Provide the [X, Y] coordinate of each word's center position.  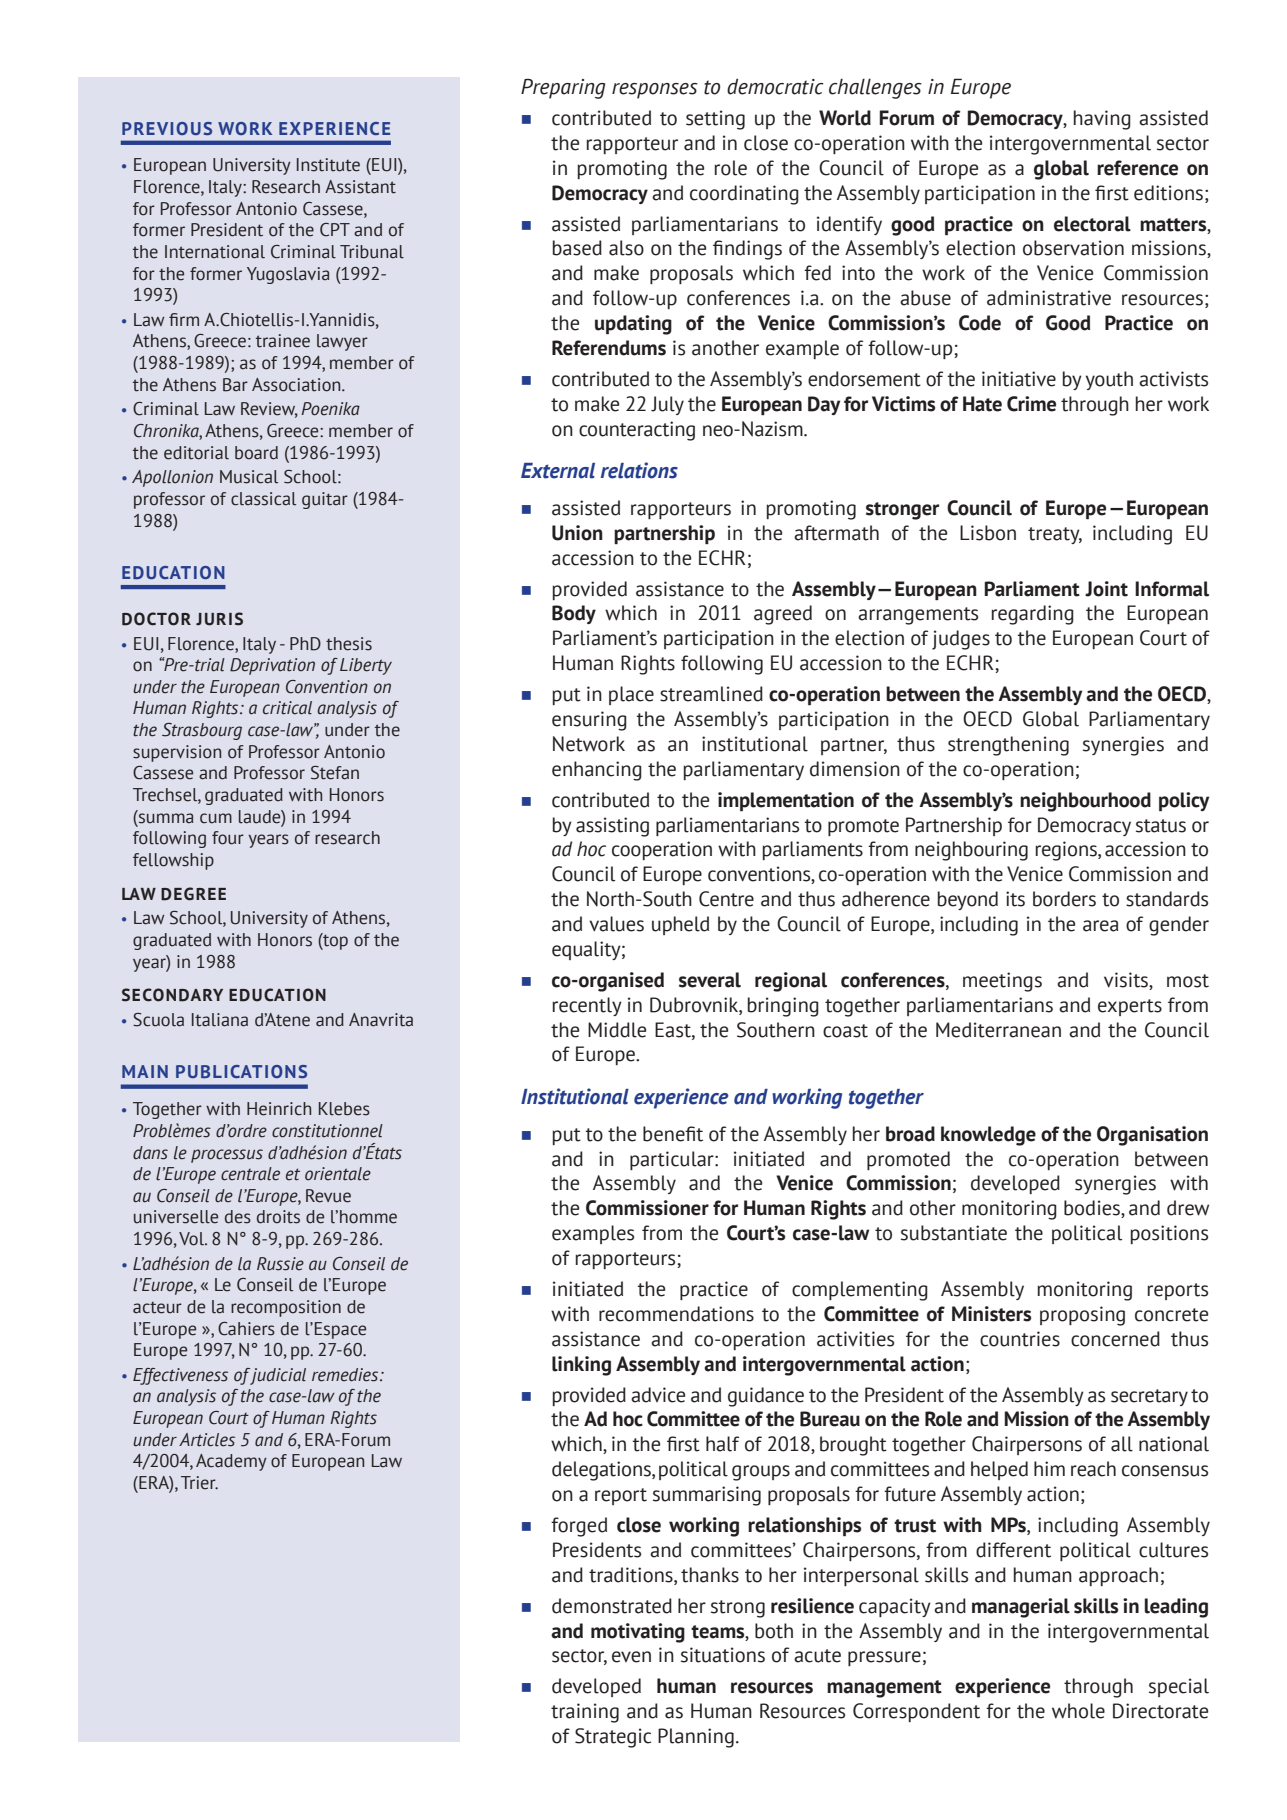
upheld [680, 925]
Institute [328, 165]
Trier [199, 1483]
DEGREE [193, 894]
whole [1078, 1711]
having [1102, 120]
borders [1064, 899]
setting [715, 120]
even [631, 1657]
